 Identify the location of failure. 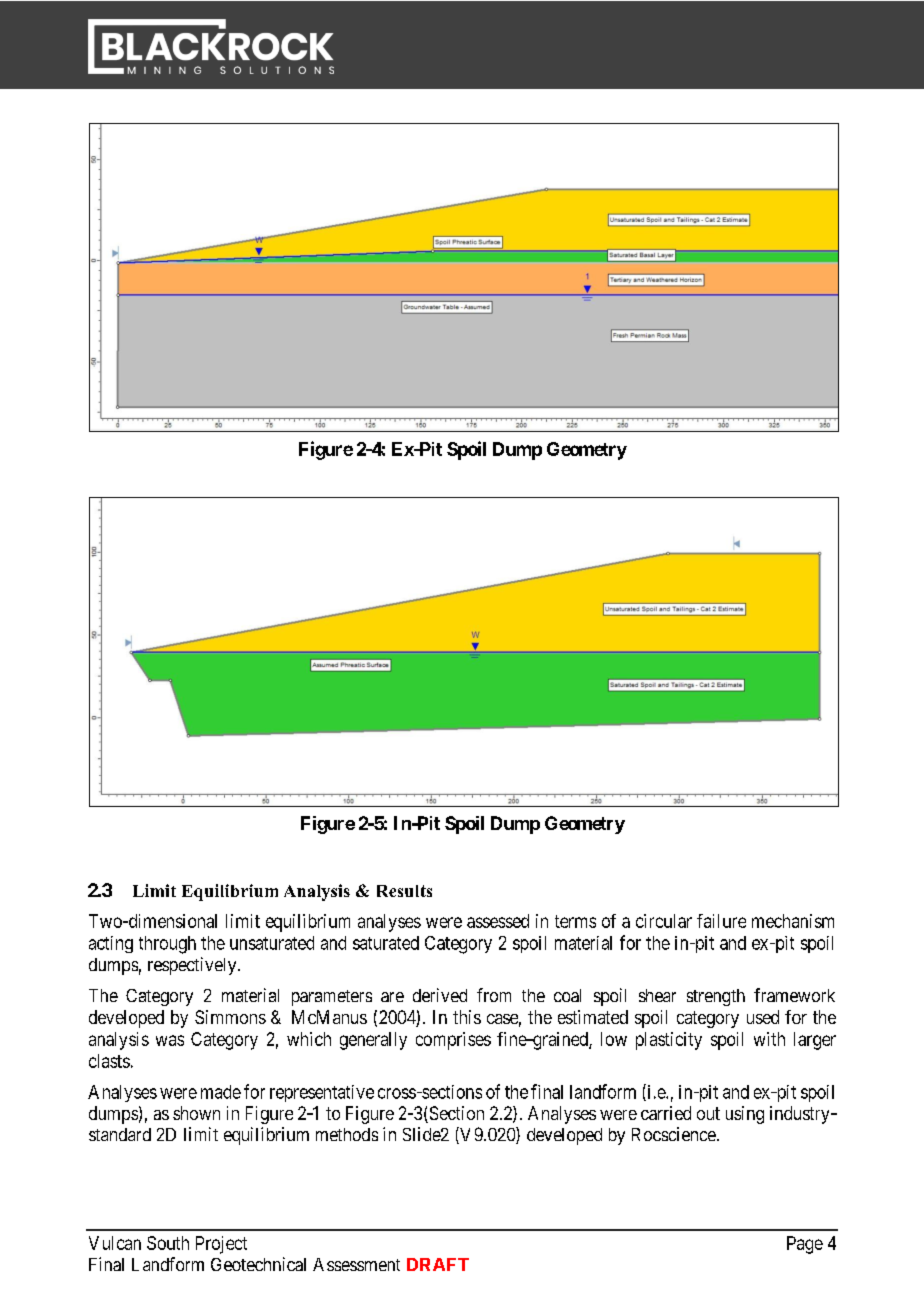
(721, 921).
